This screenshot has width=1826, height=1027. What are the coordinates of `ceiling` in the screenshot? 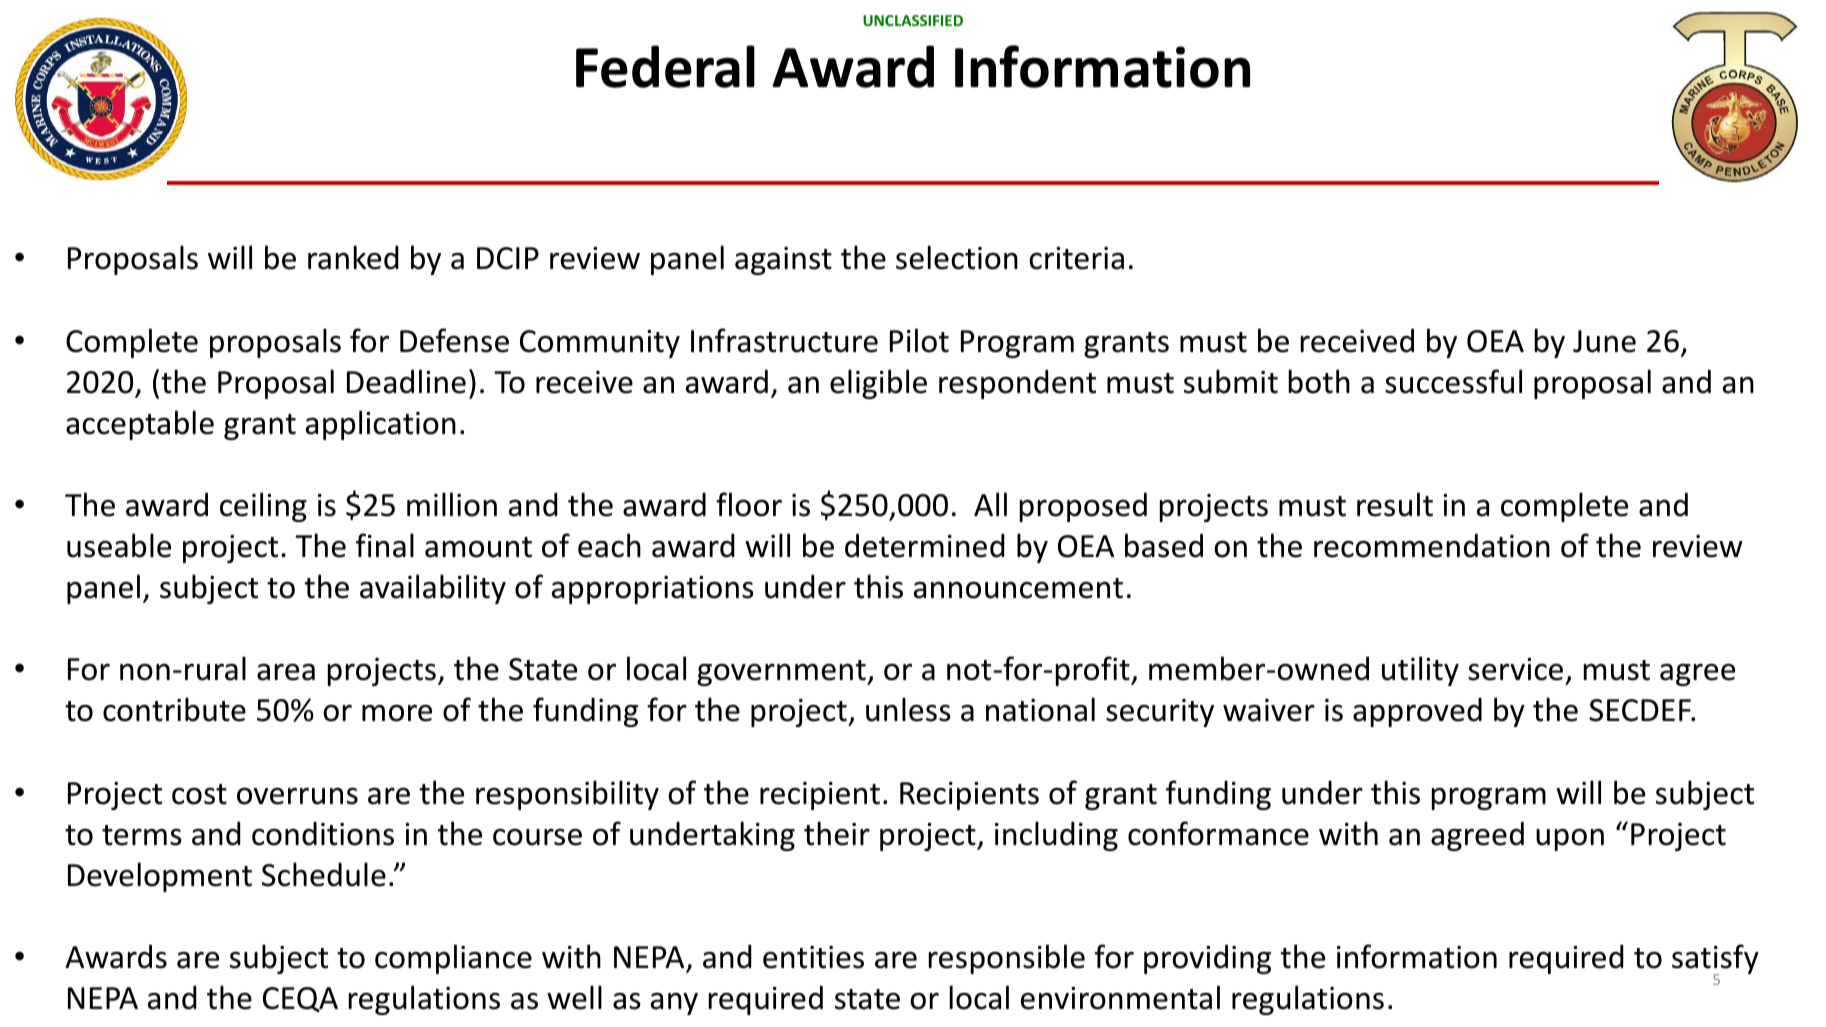 It's located at (263, 507).
